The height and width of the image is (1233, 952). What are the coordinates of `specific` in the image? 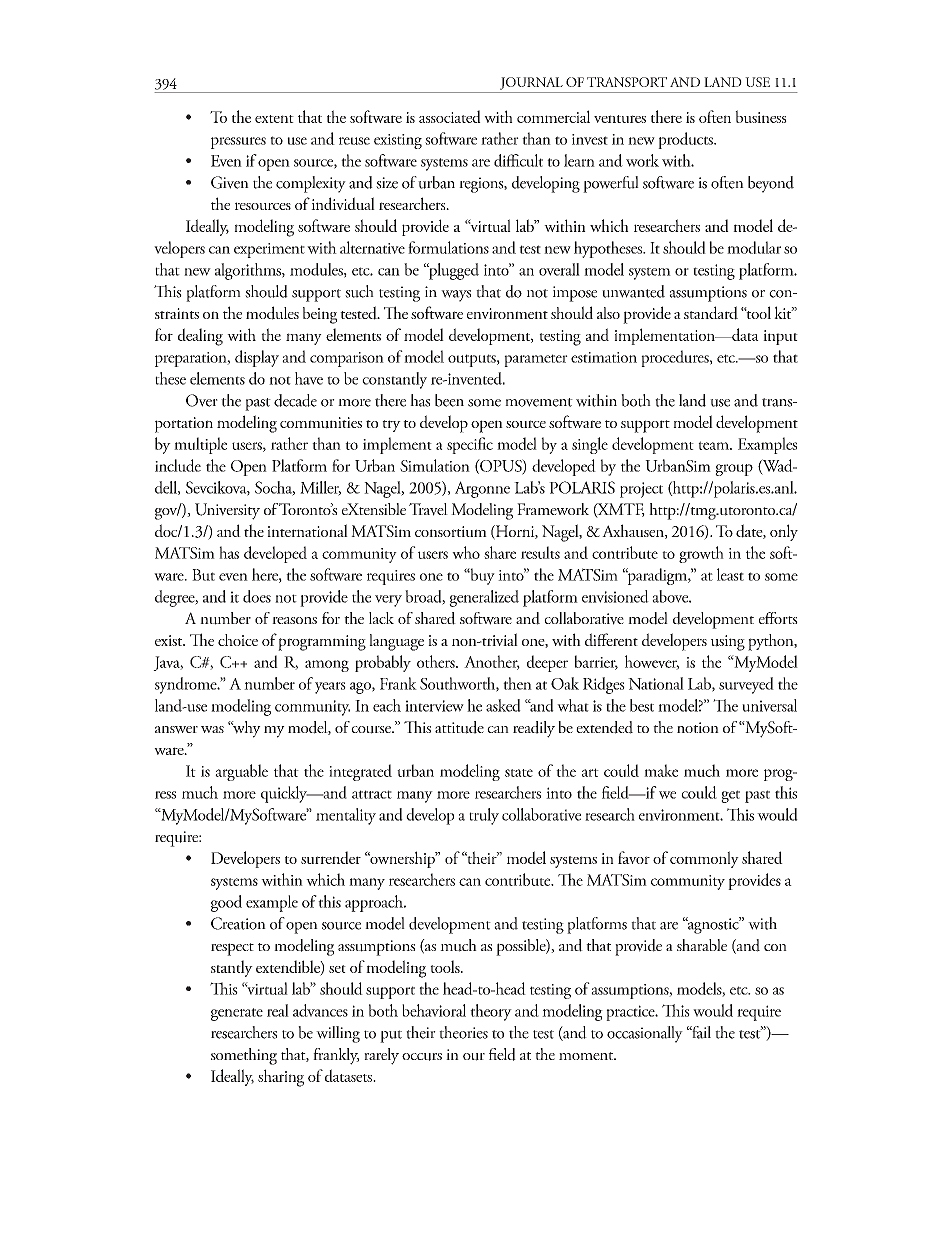 It's located at (470, 445).
